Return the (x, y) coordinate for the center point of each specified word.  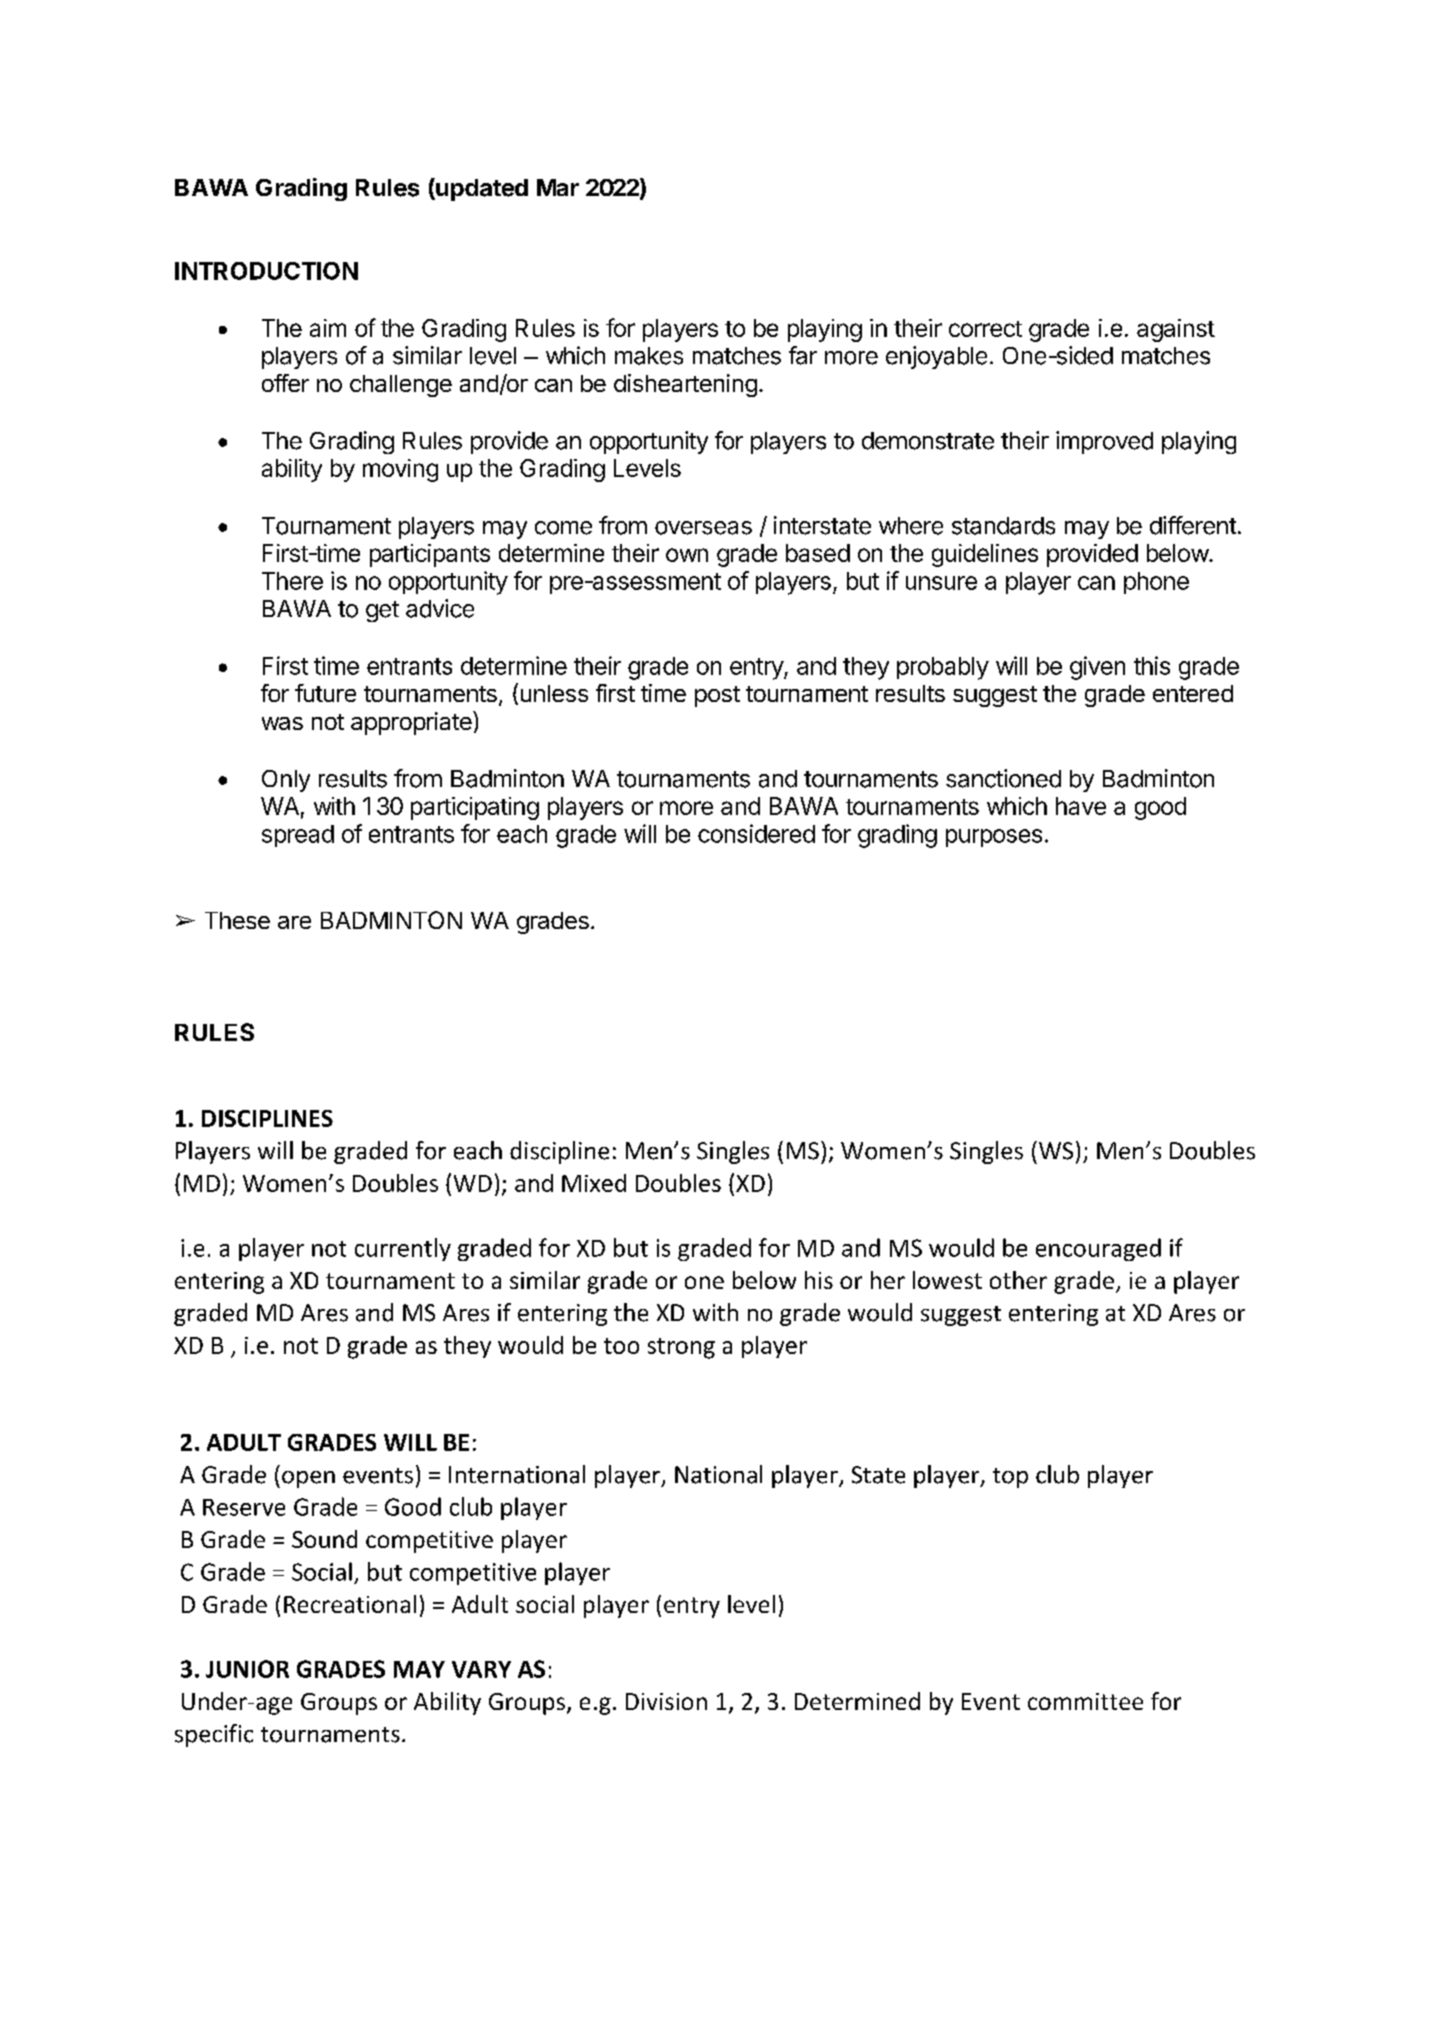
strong (681, 1348)
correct (985, 329)
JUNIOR (247, 1669)
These (237, 920)
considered (756, 833)
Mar (558, 187)
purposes (994, 838)
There (292, 581)
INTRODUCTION (266, 271)
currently (403, 1249)
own (687, 555)
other (1018, 1280)
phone (1156, 583)
